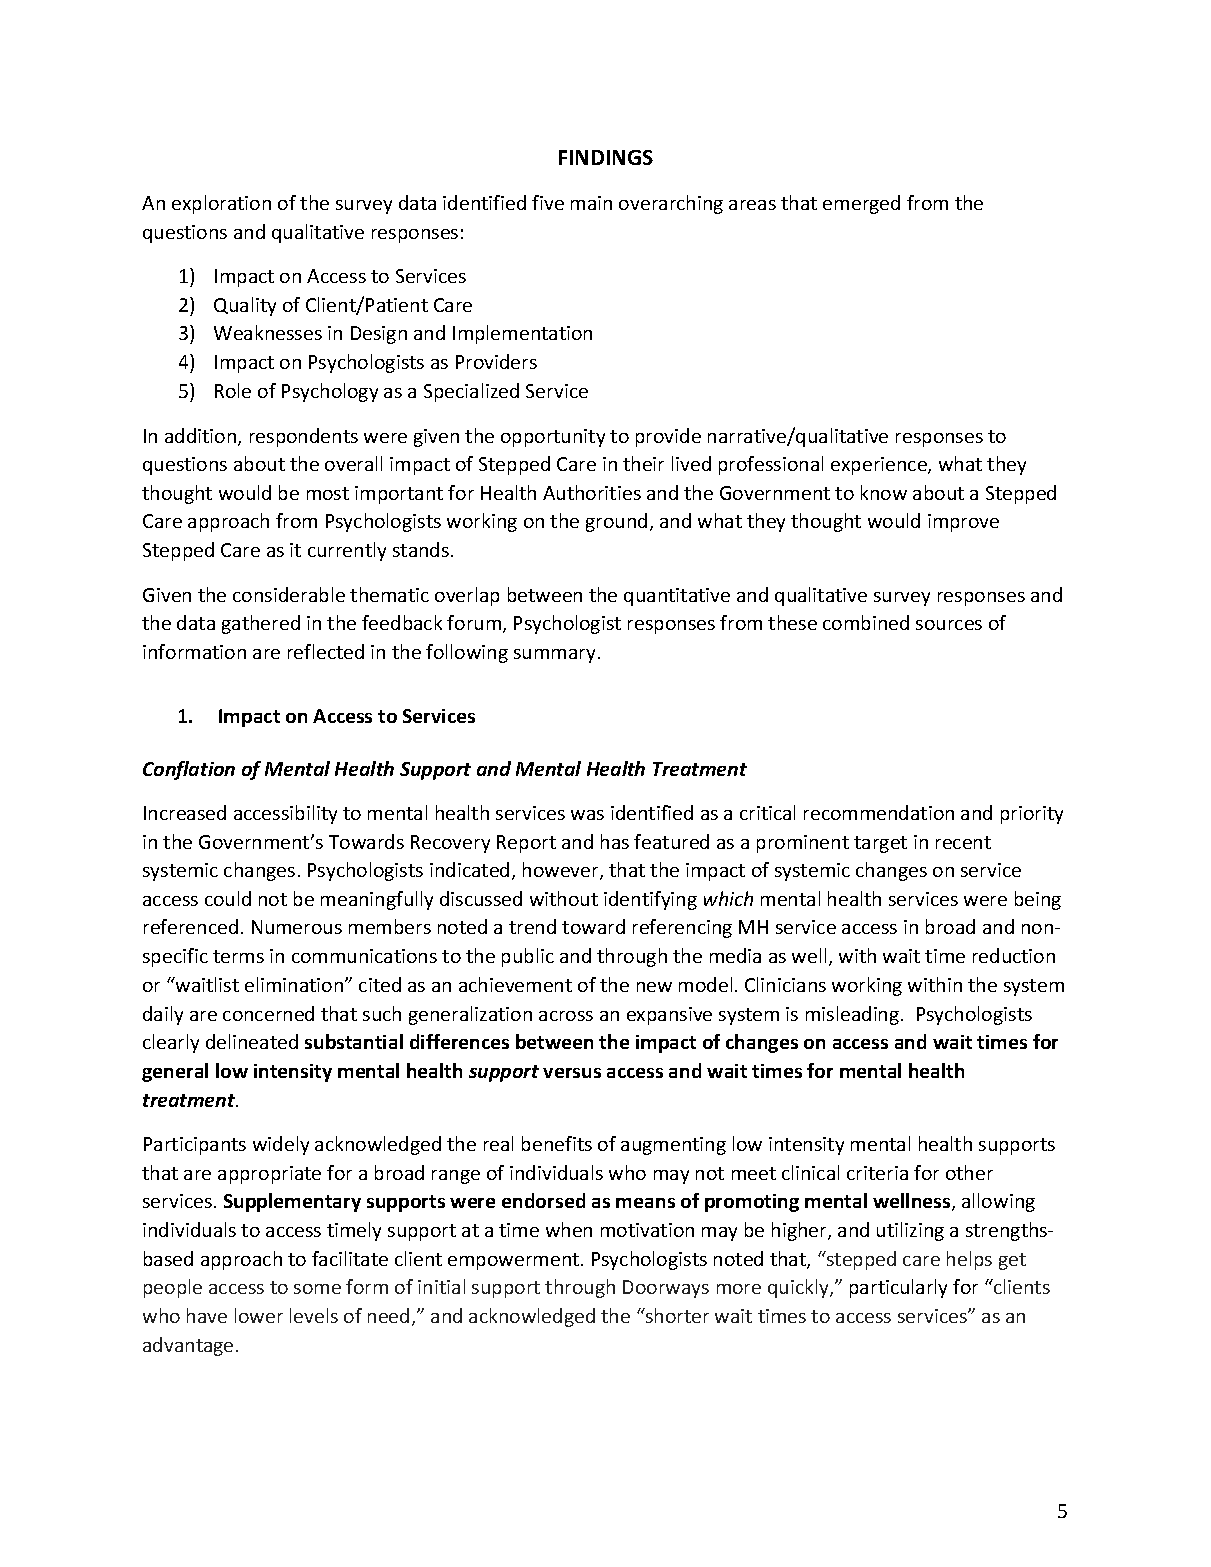  Describe the element at coordinates (189, 770) in the screenshot. I see `Conflation` at that location.
